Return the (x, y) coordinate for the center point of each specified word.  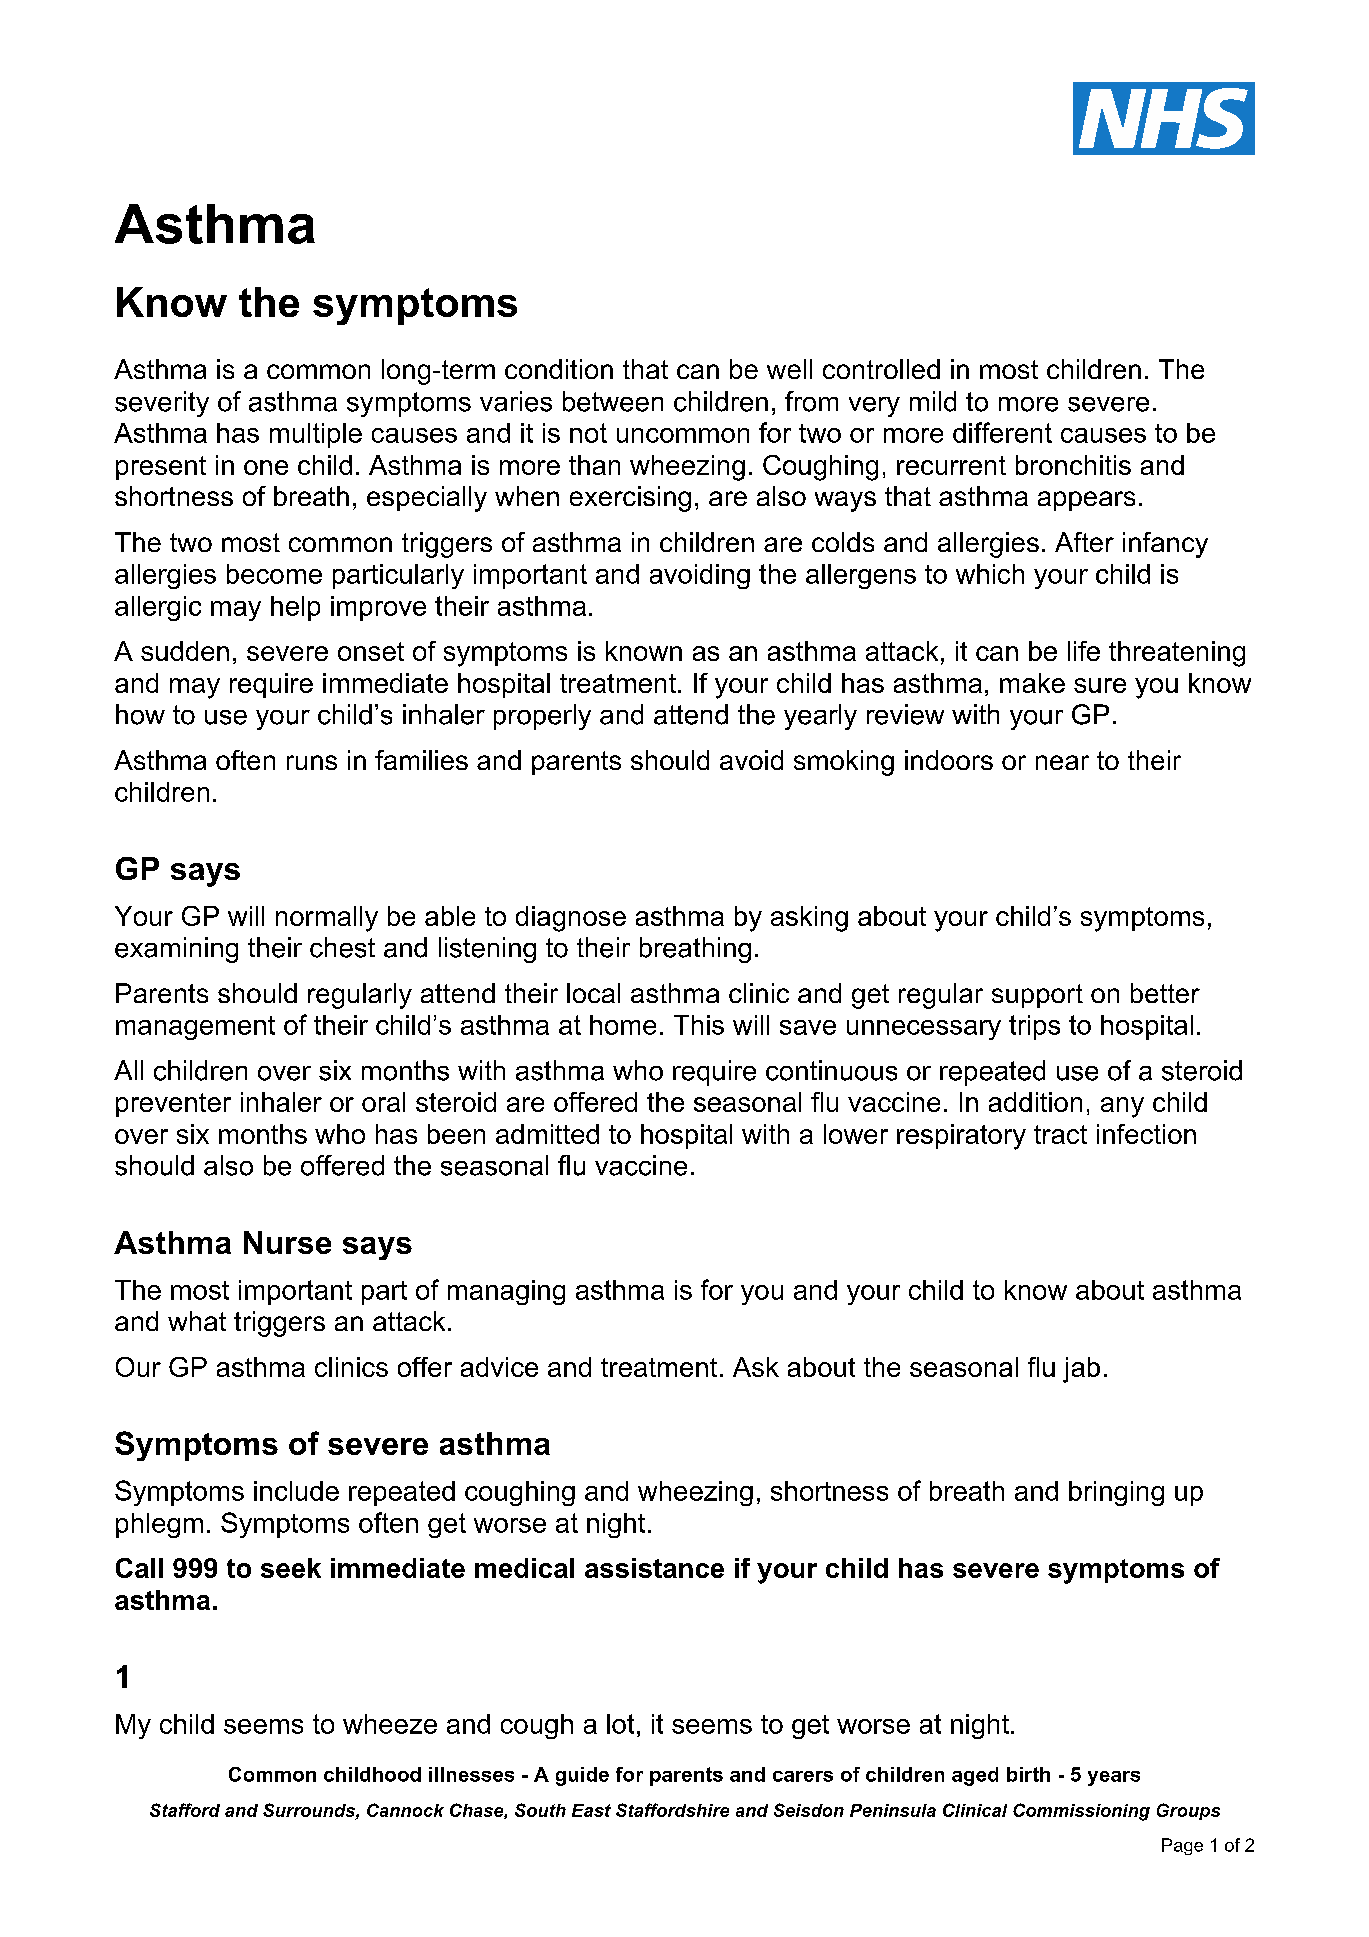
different (1002, 432)
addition (1035, 1102)
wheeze (390, 1724)
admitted (547, 1134)
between (613, 401)
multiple (316, 435)
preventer (173, 1105)
